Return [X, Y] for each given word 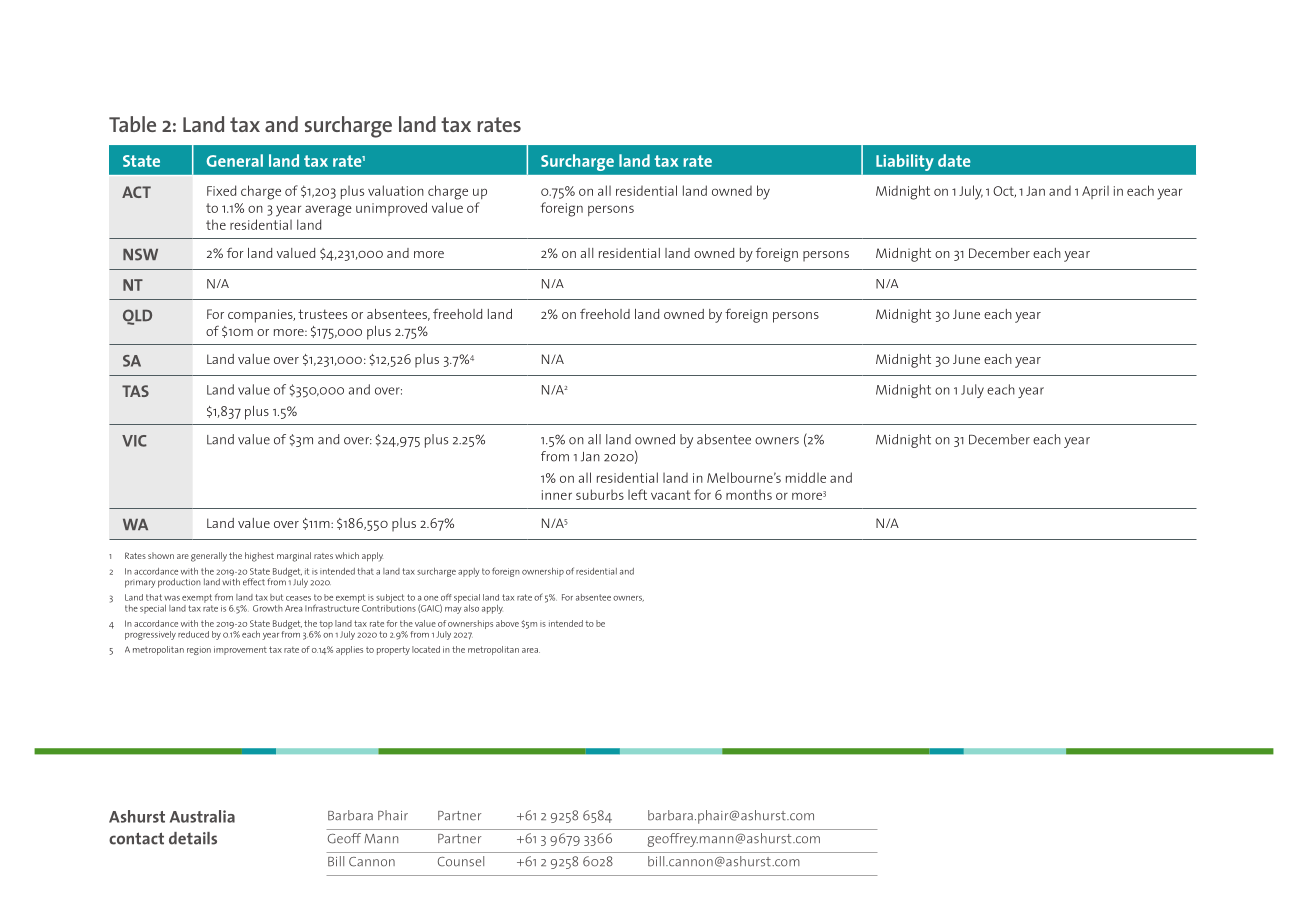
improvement [240, 650]
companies [261, 316]
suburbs [600, 494]
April [1095, 192]
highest [259, 557]
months [749, 495]
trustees [322, 314]
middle [806, 477]
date [954, 160]
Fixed [221, 190]
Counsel [461, 861]
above [507, 623]
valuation [396, 190]
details [193, 838]
